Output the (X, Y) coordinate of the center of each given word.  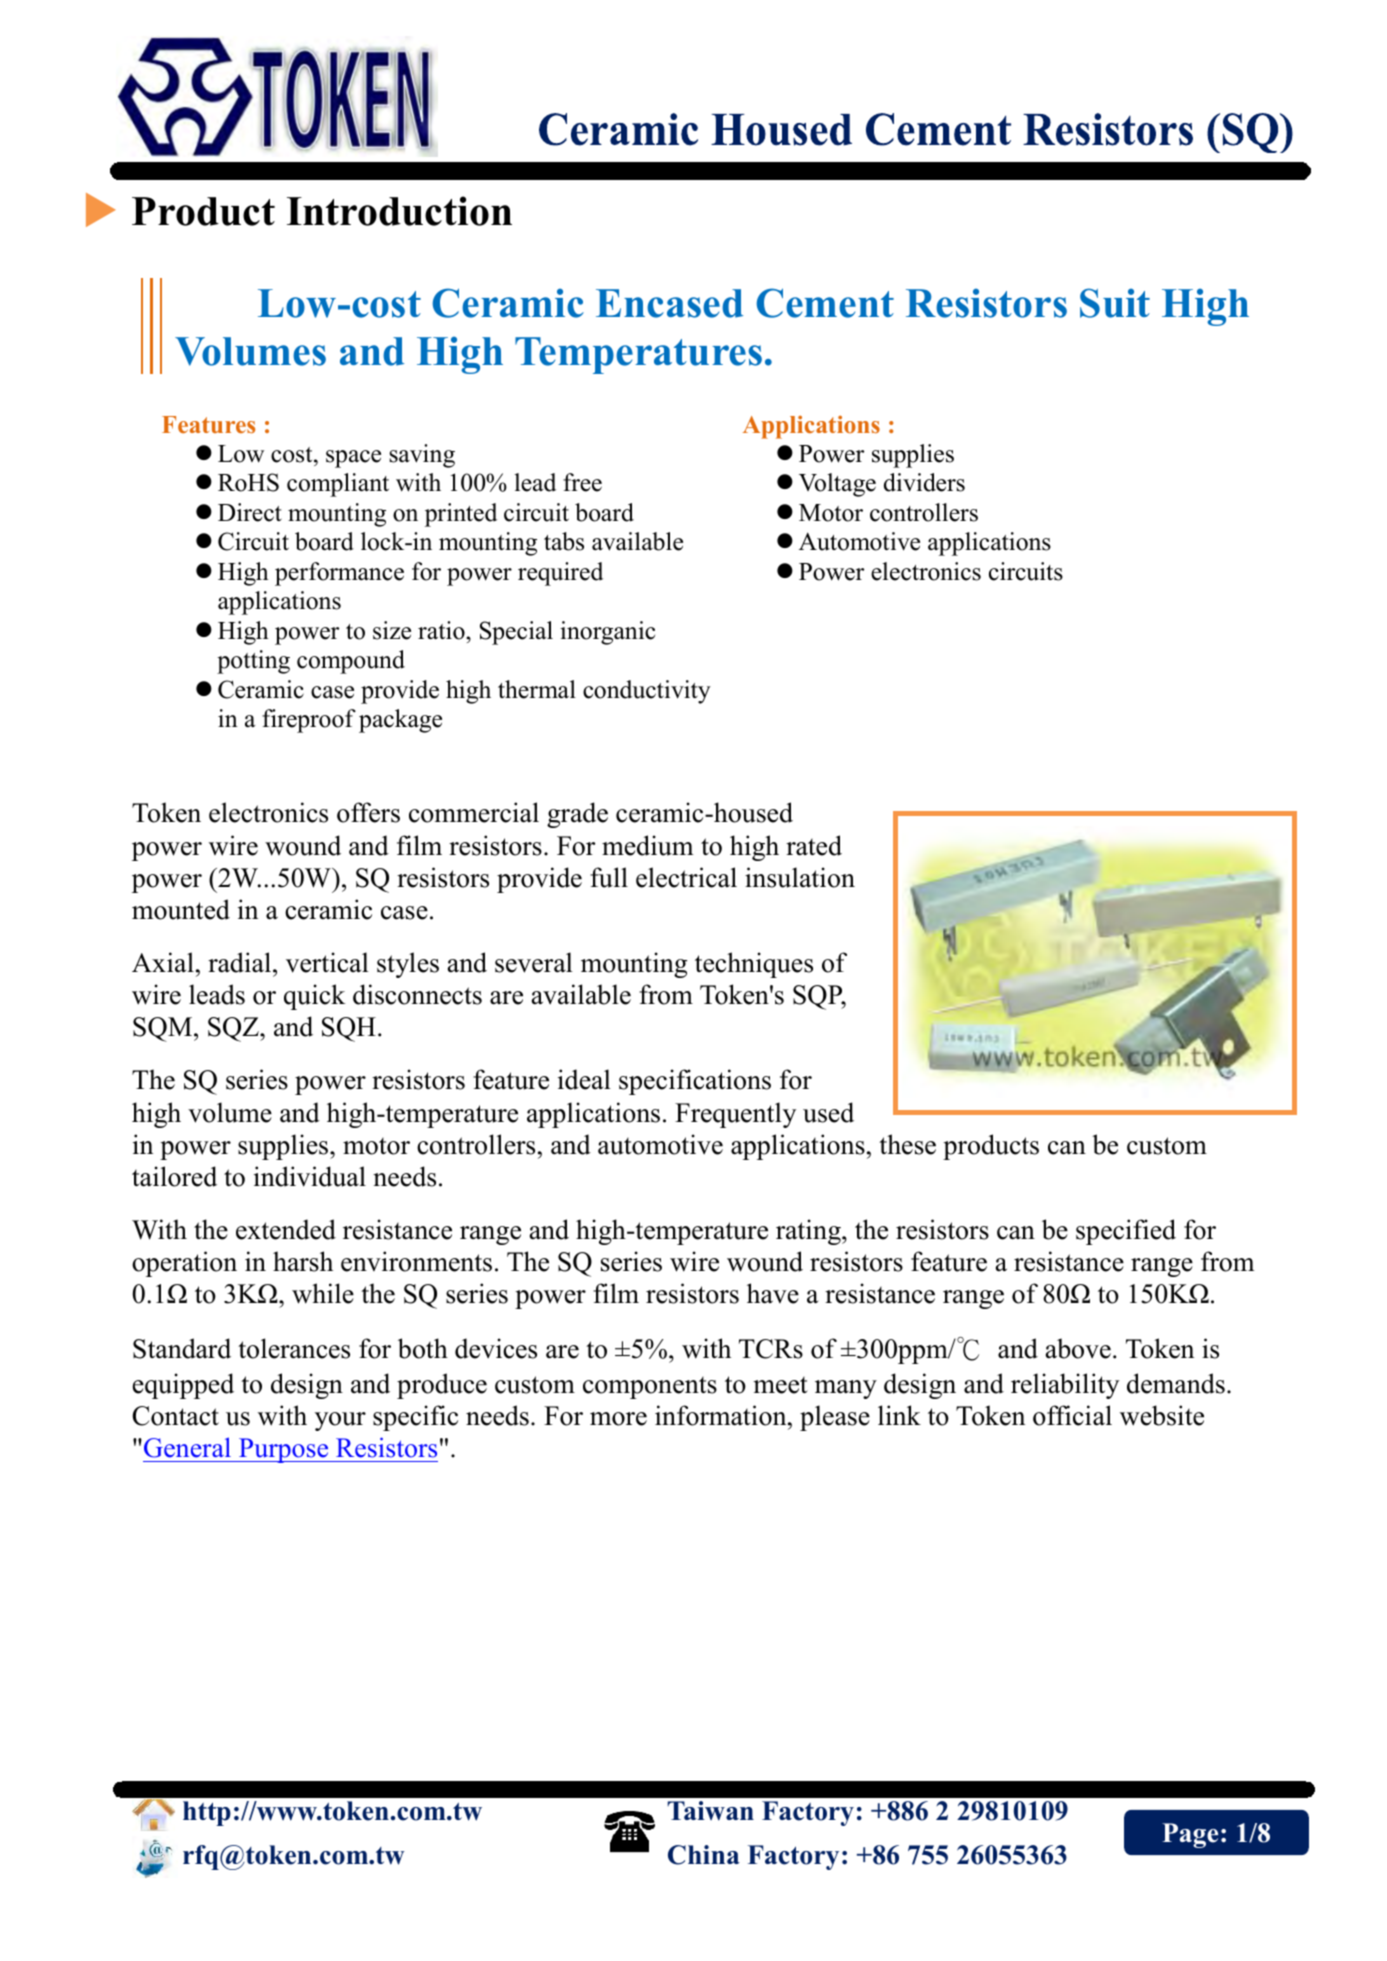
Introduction (399, 211)
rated (814, 845)
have (773, 1293)
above (1078, 1348)
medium (648, 845)
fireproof (309, 721)
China (704, 1855)
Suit (1115, 303)
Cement (825, 303)
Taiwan (710, 1811)
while (323, 1293)
